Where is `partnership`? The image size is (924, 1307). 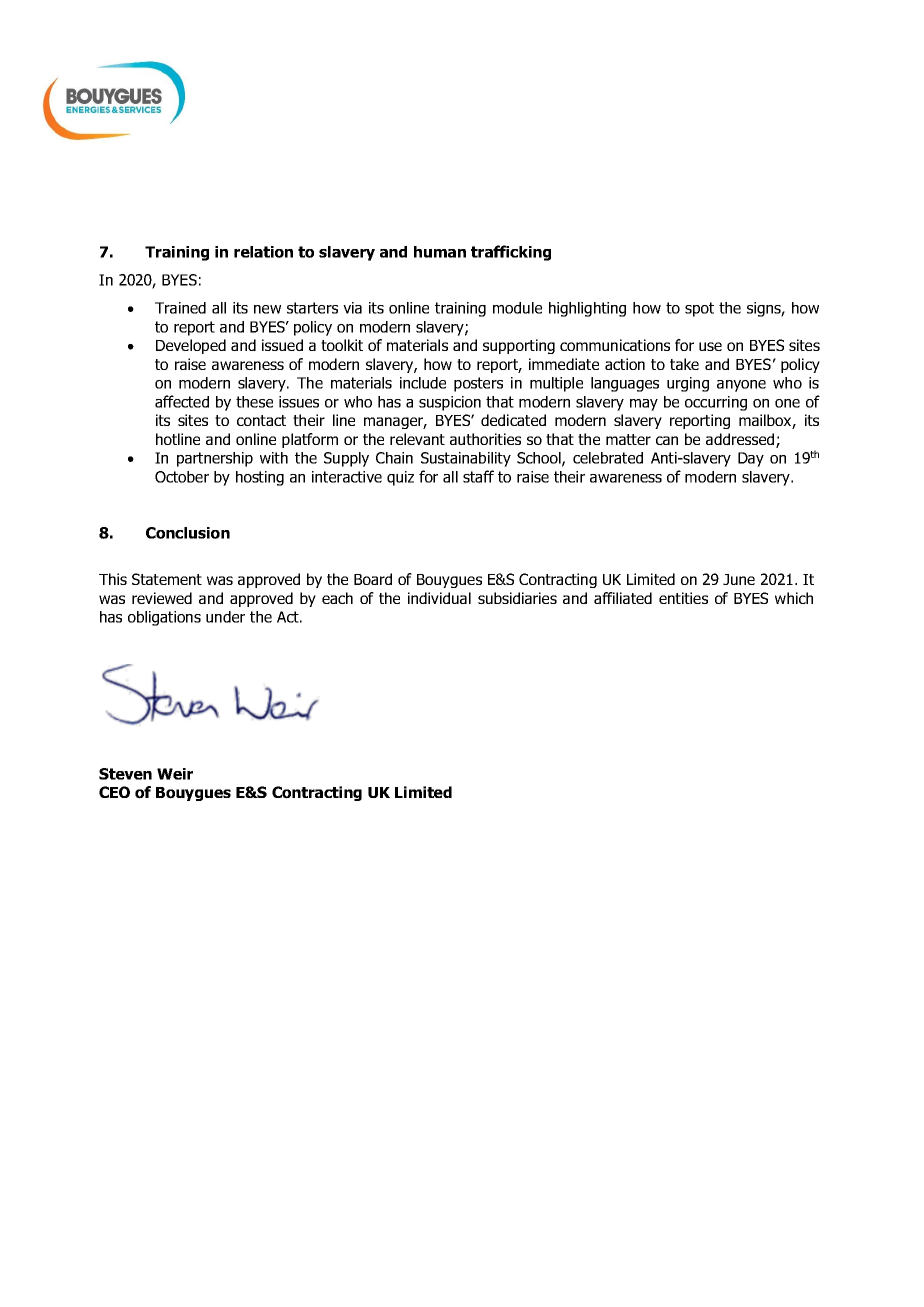
partnership is located at coordinates (215, 459).
